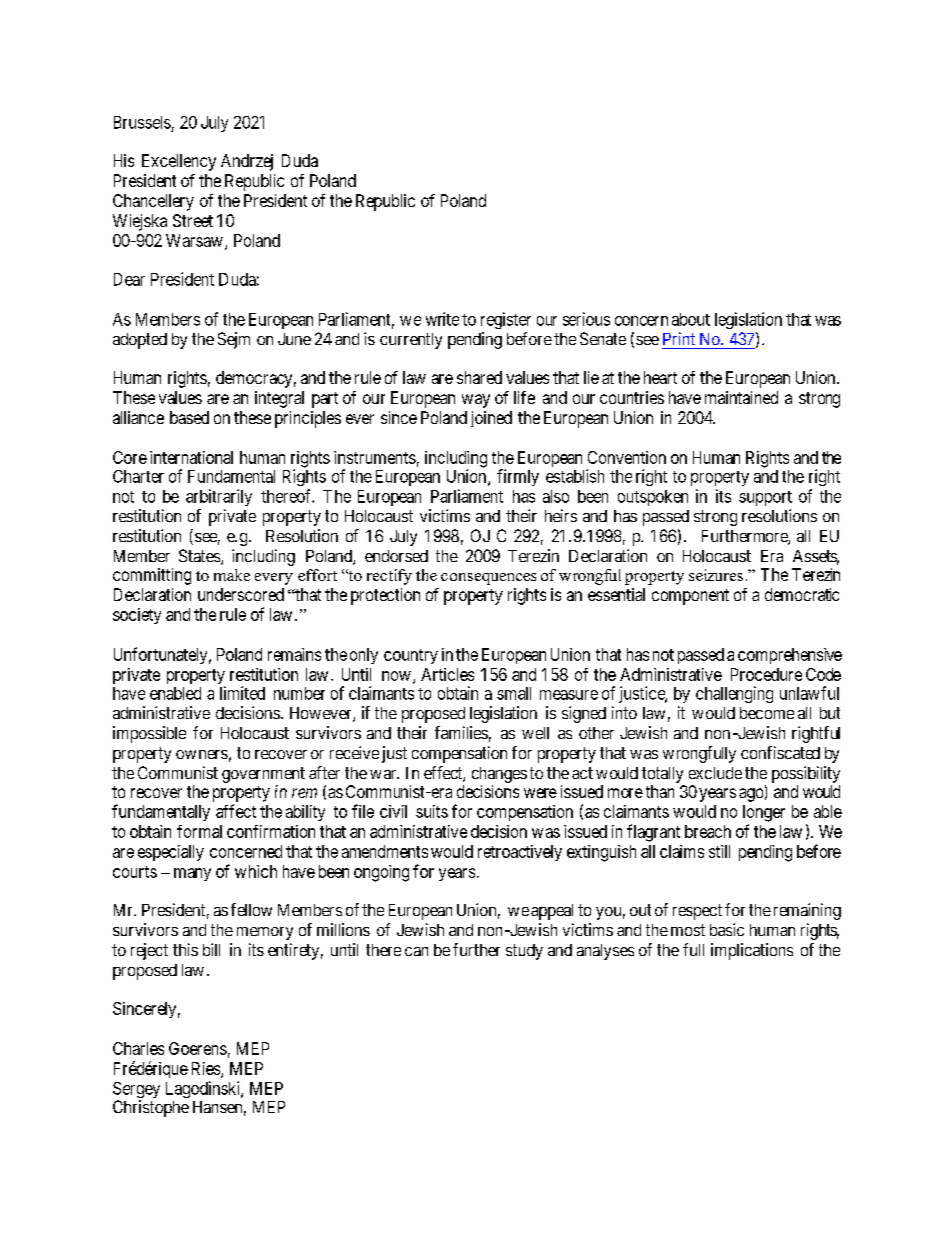 The height and width of the screenshot is (1233, 952). Describe the element at coordinates (691, 319) in the screenshot. I see `about` at that location.
